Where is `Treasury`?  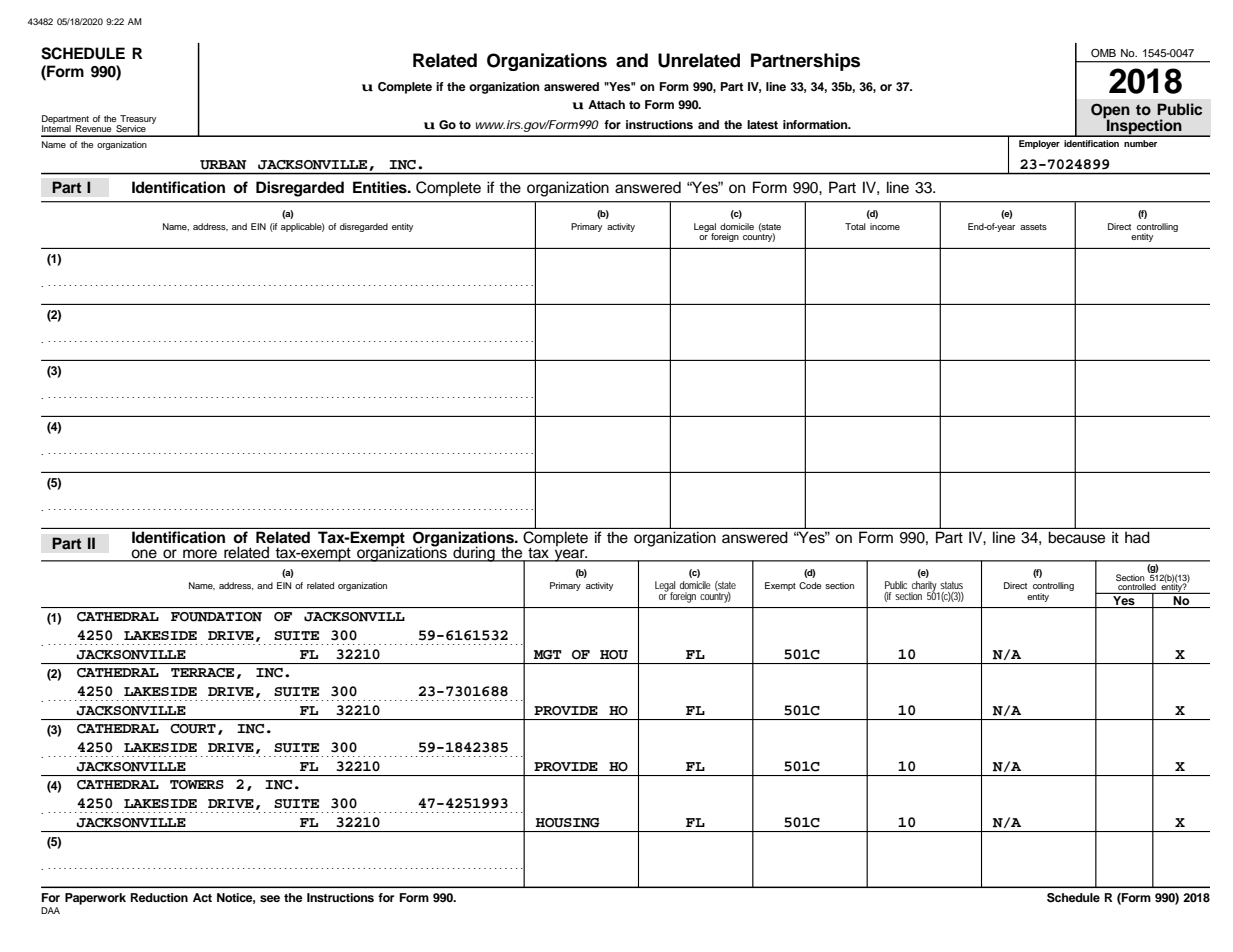 Treasury is located at coordinates (137, 121).
